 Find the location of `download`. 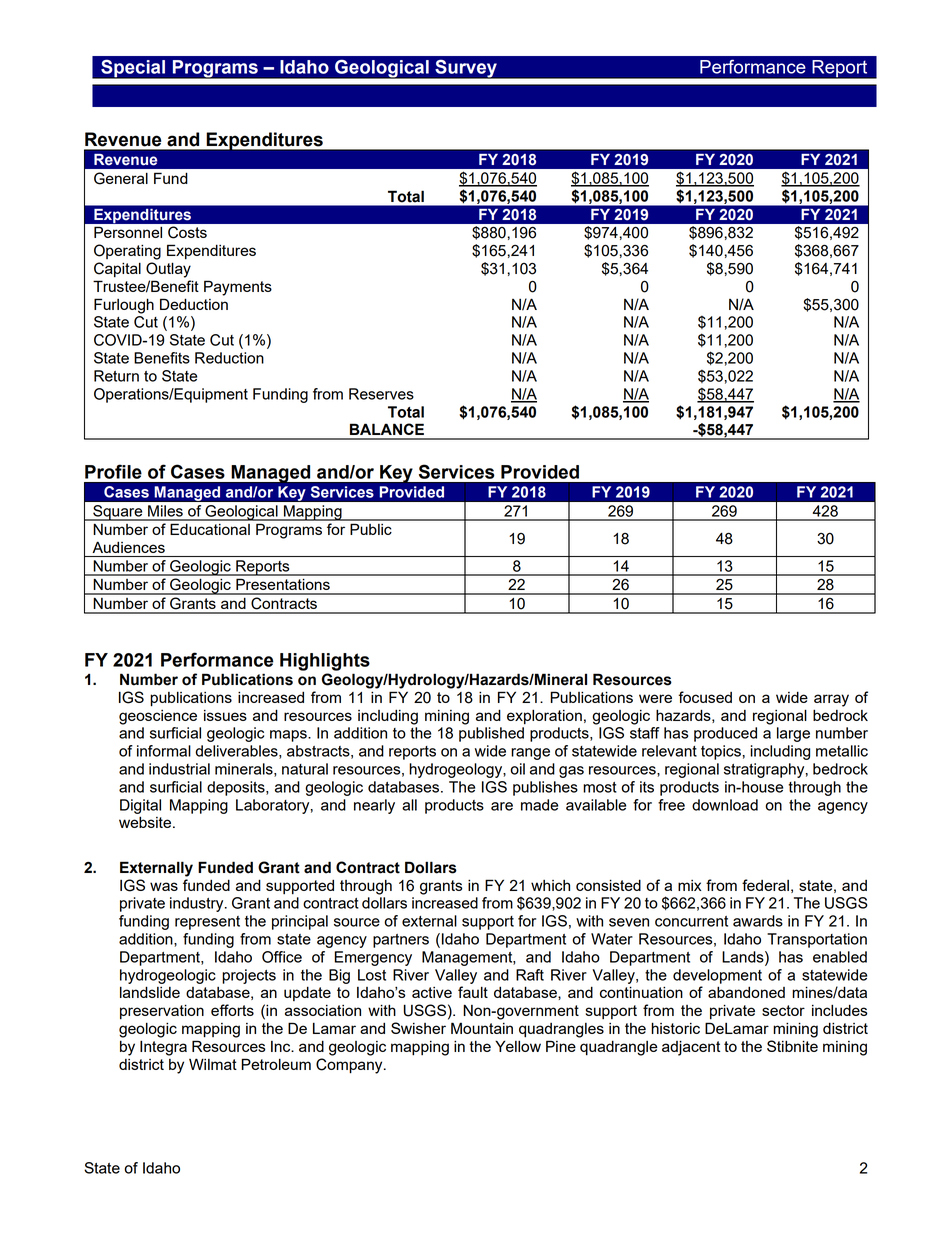

download is located at coordinates (725, 805).
